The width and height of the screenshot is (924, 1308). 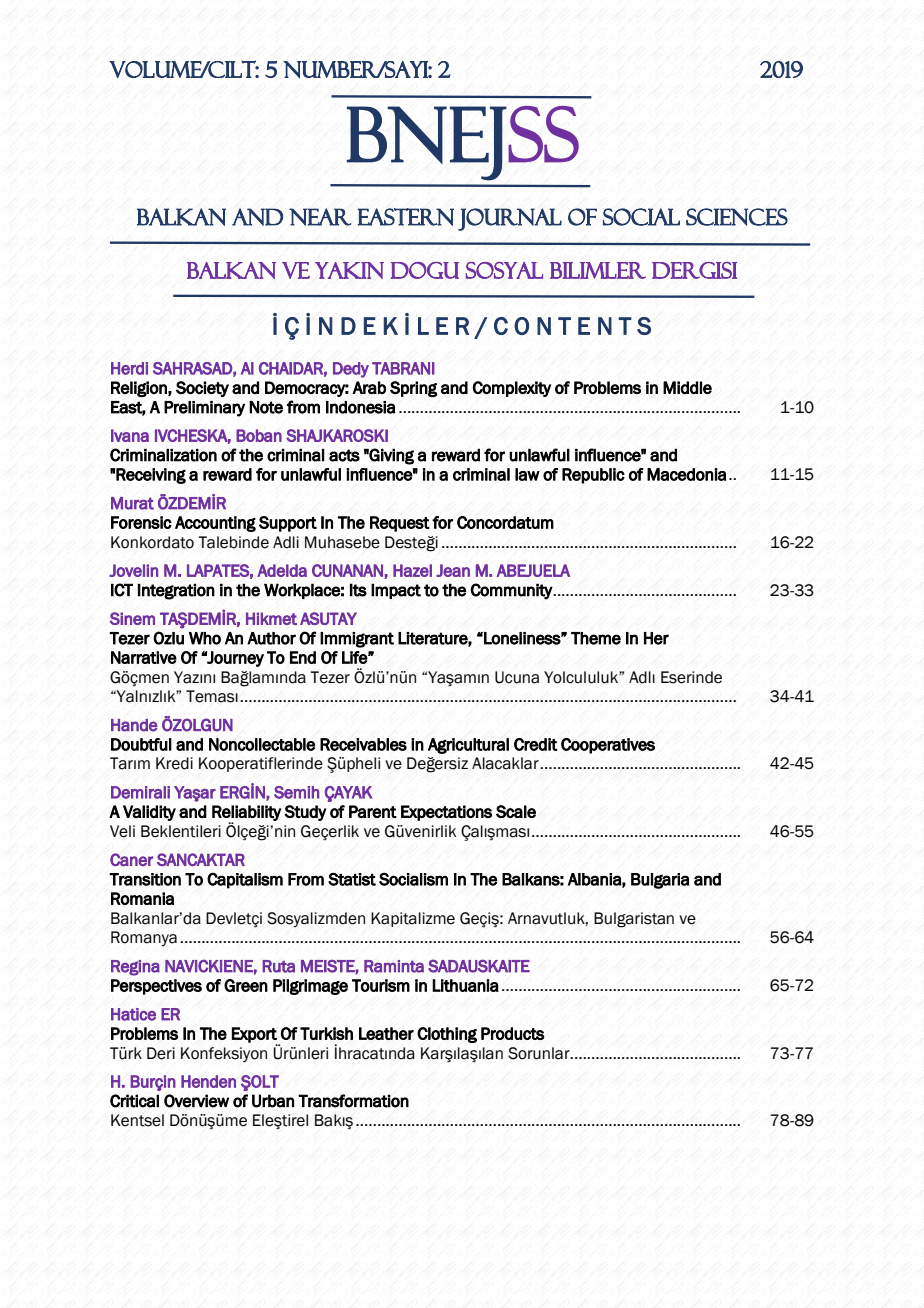 I want to click on Immigrant, so click(x=357, y=640).
